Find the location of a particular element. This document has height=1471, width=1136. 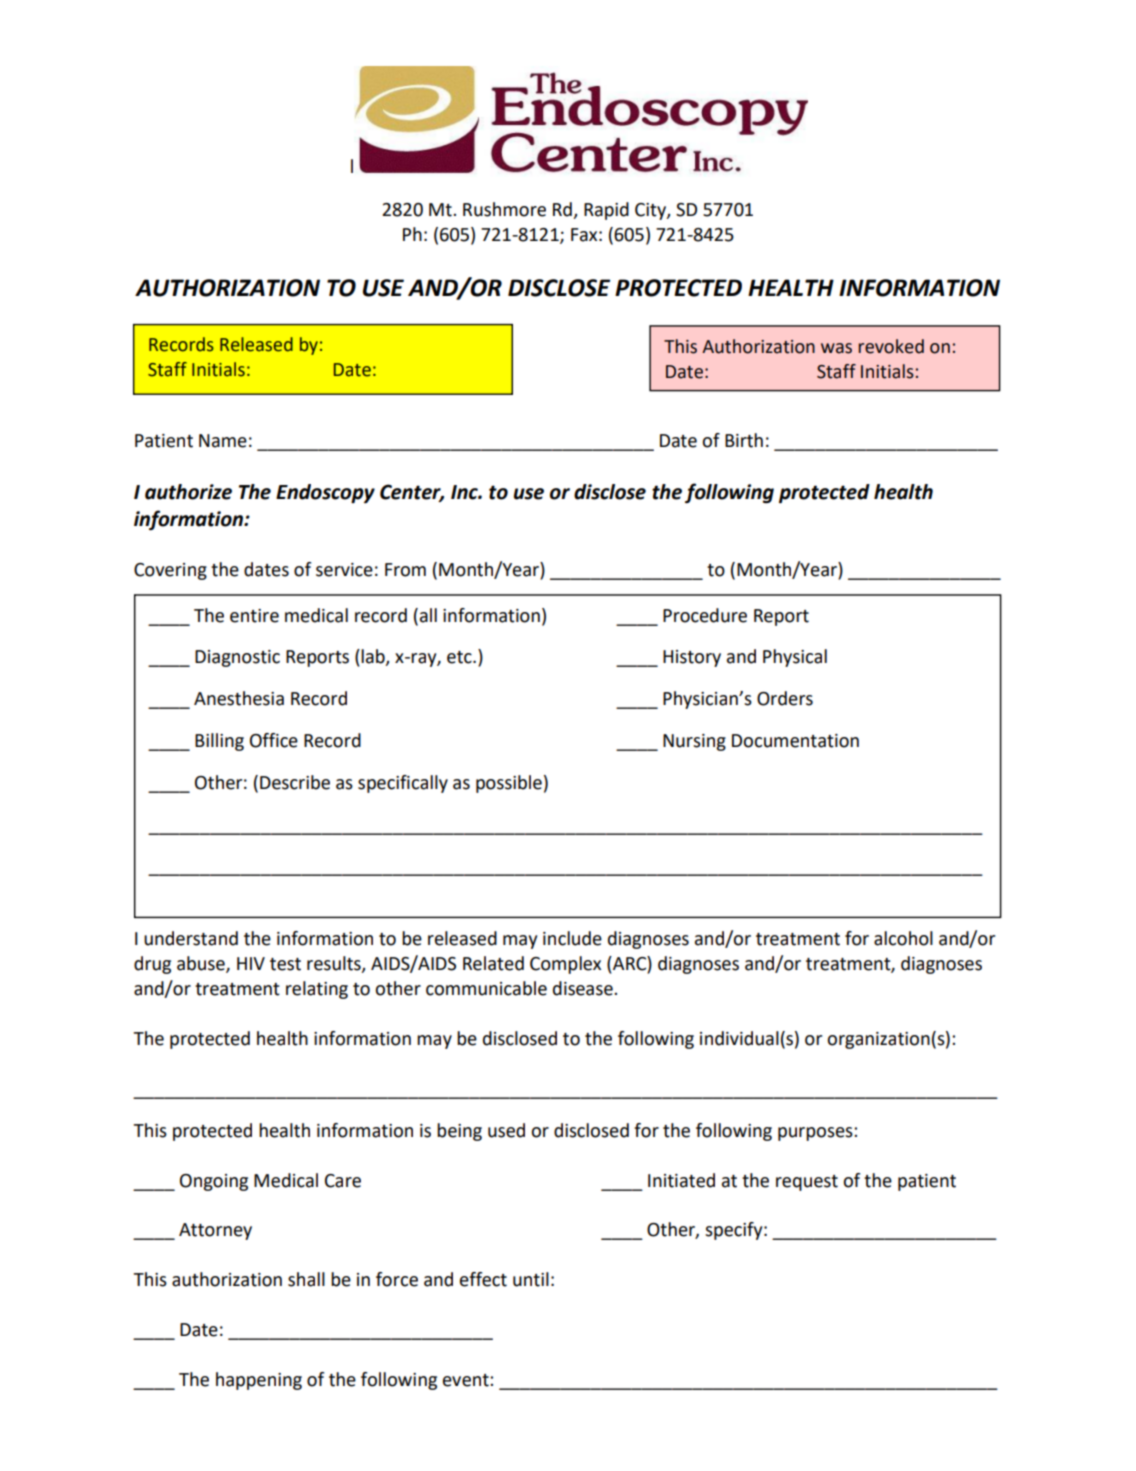

HIV is located at coordinates (251, 963).
